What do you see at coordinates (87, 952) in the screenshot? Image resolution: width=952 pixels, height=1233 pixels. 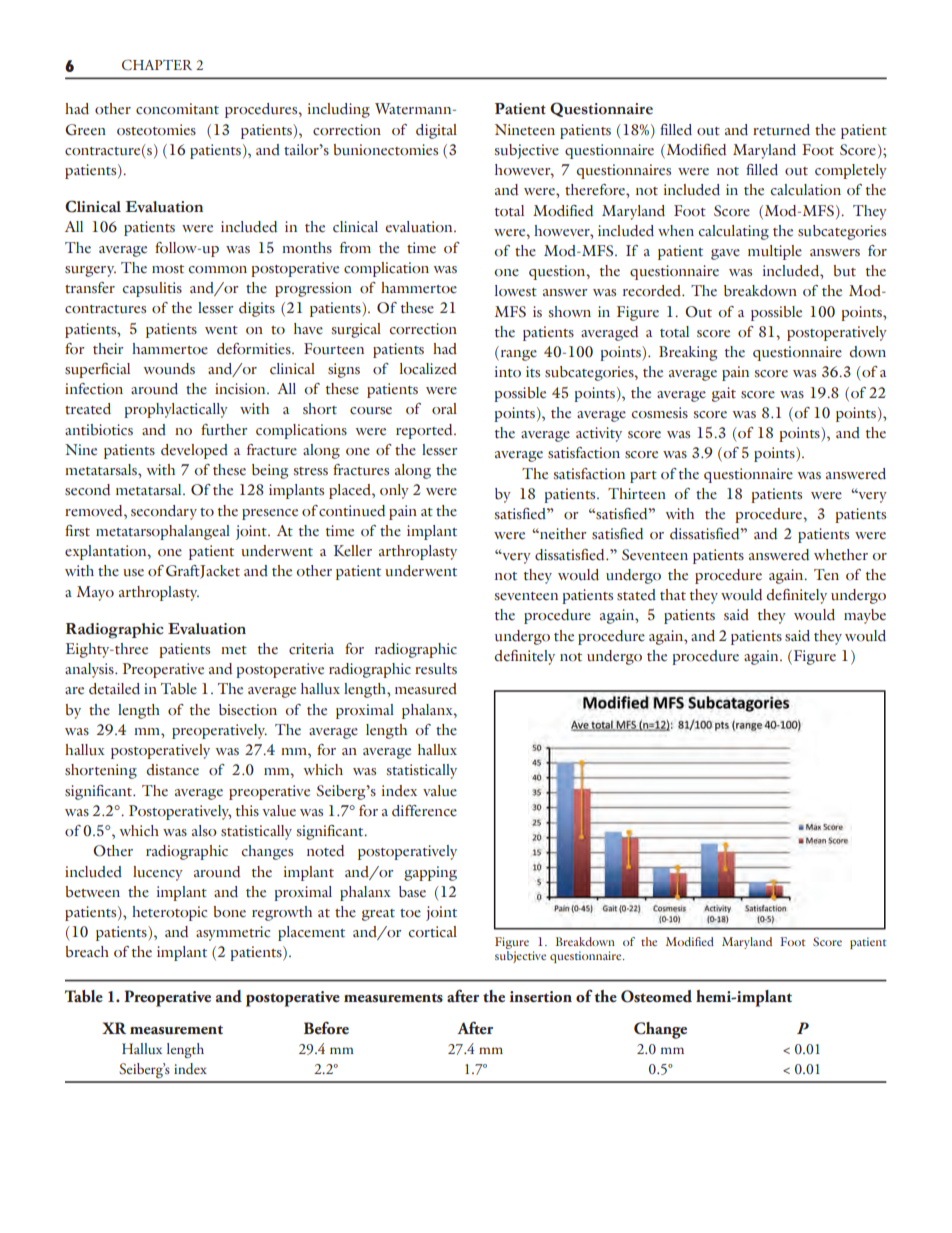 I see `breach` at bounding box center [87, 952].
